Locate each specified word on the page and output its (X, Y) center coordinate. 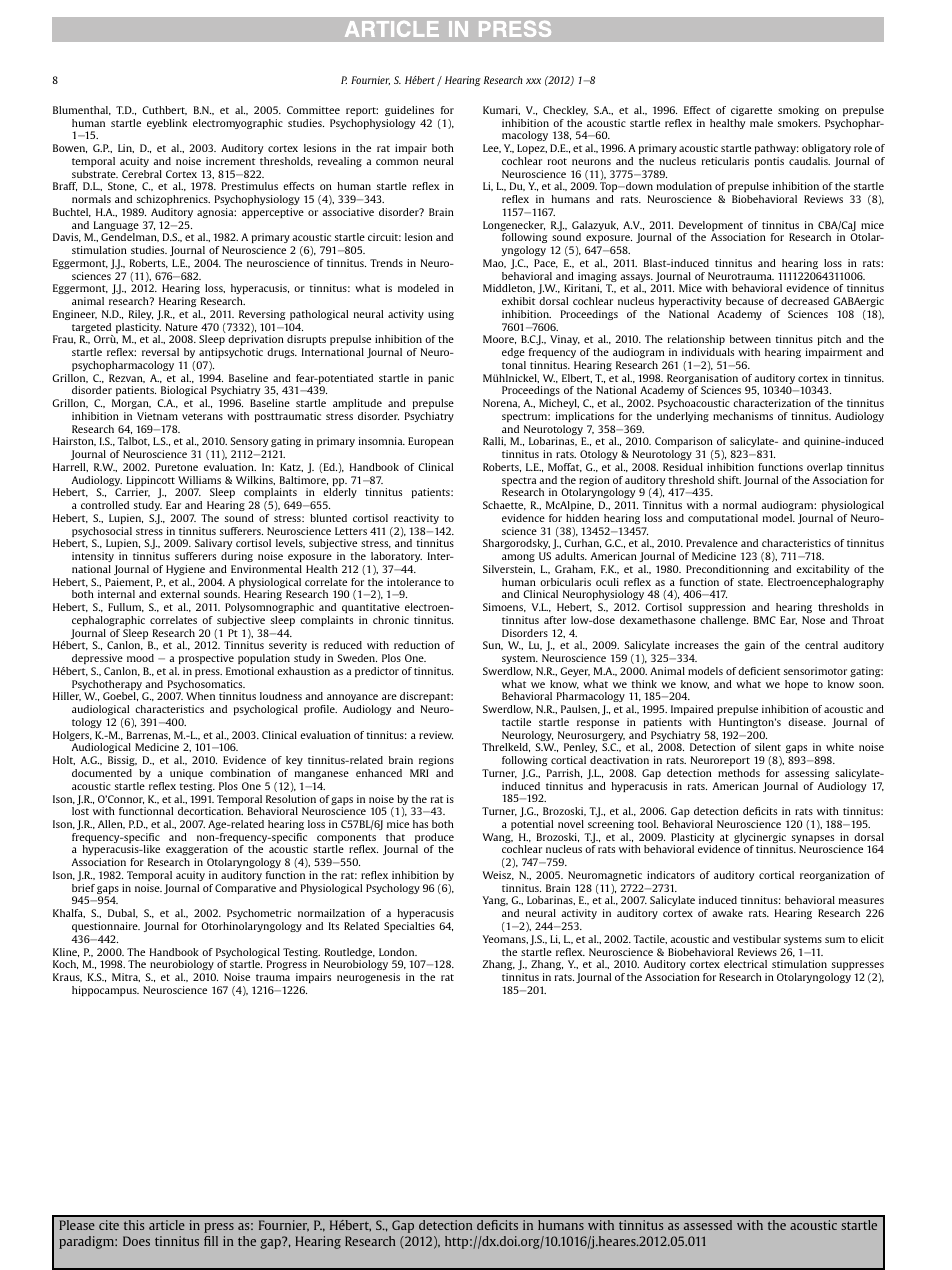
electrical (745, 964)
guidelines (409, 111)
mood (140, 658)
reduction (417, 645)
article (167, 1225)
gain (755, 646)
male (761, 123)
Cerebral (142, 174)
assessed (708, 1225)
